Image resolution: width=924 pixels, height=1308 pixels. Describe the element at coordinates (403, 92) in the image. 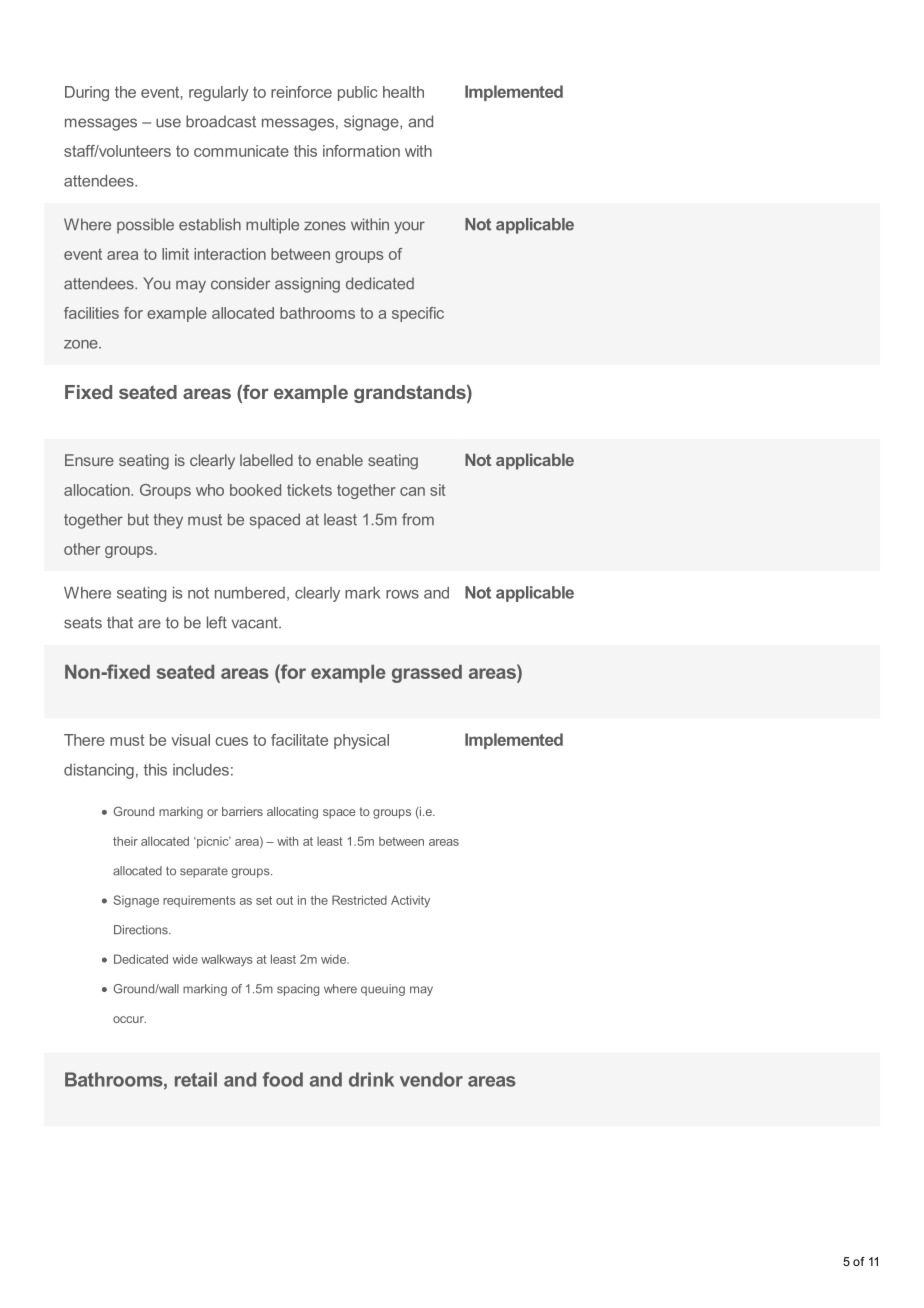

I see `health` at that location.
